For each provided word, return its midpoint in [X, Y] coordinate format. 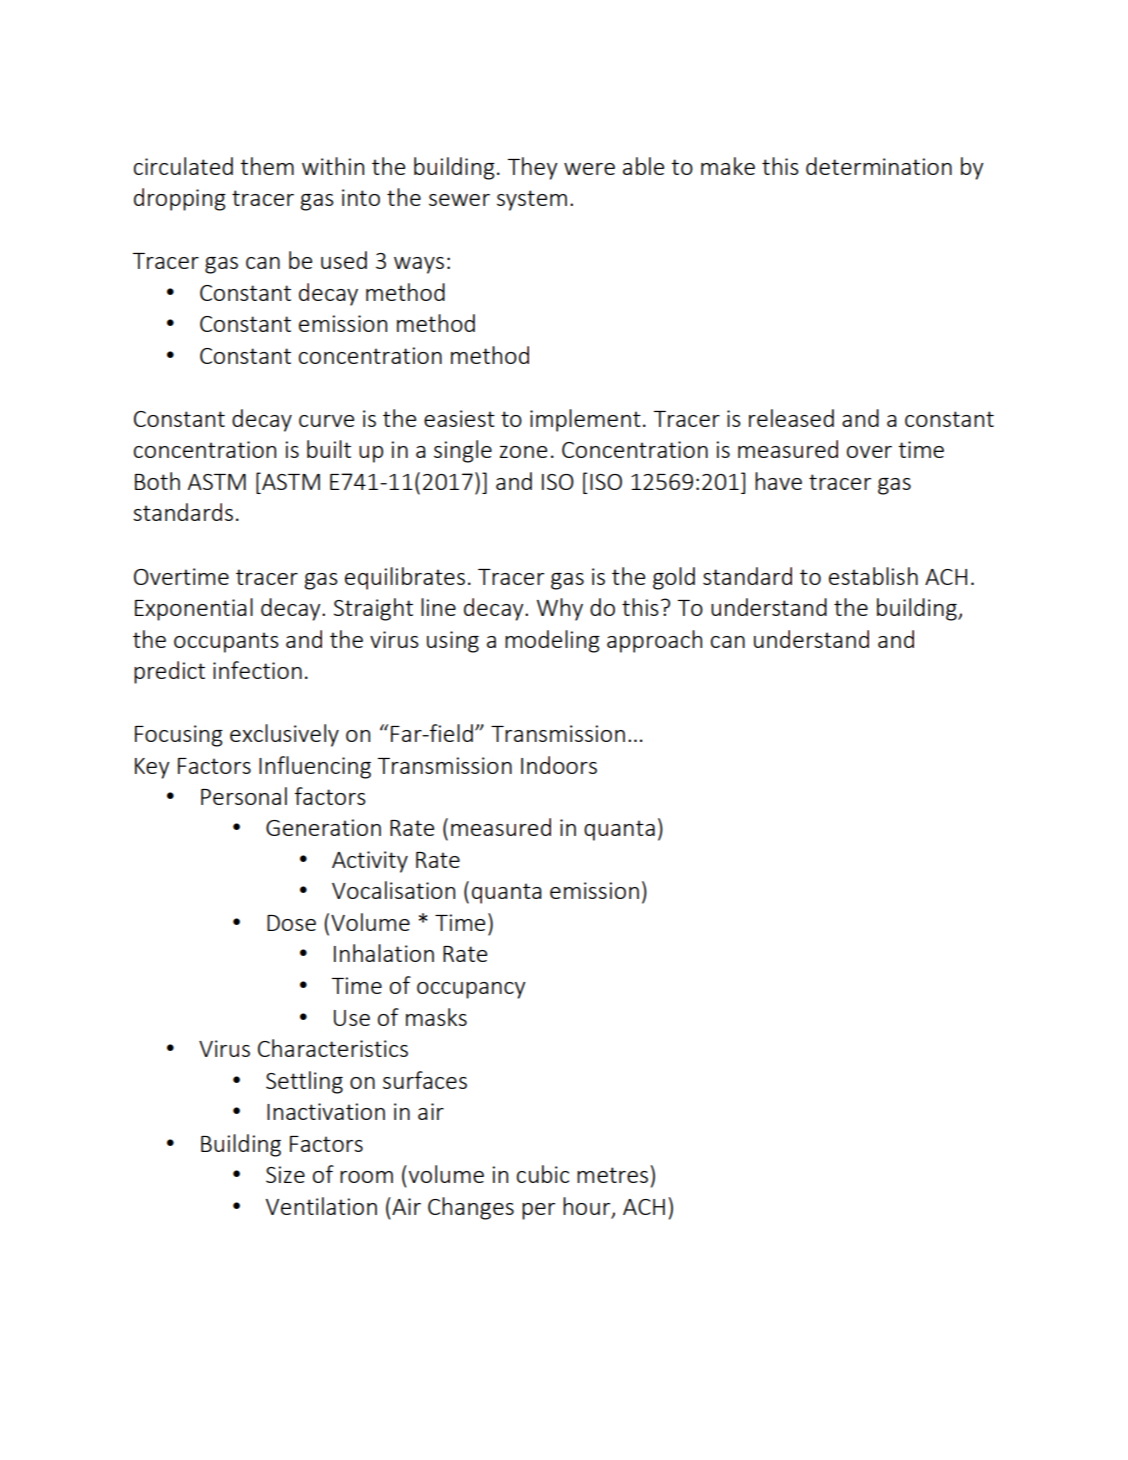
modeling [552, 641]
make [728, 166]
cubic [543, 1174]
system [532, 200]
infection [257, 670]
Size [285, 1174]
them [267, 166]
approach [654, 641]
